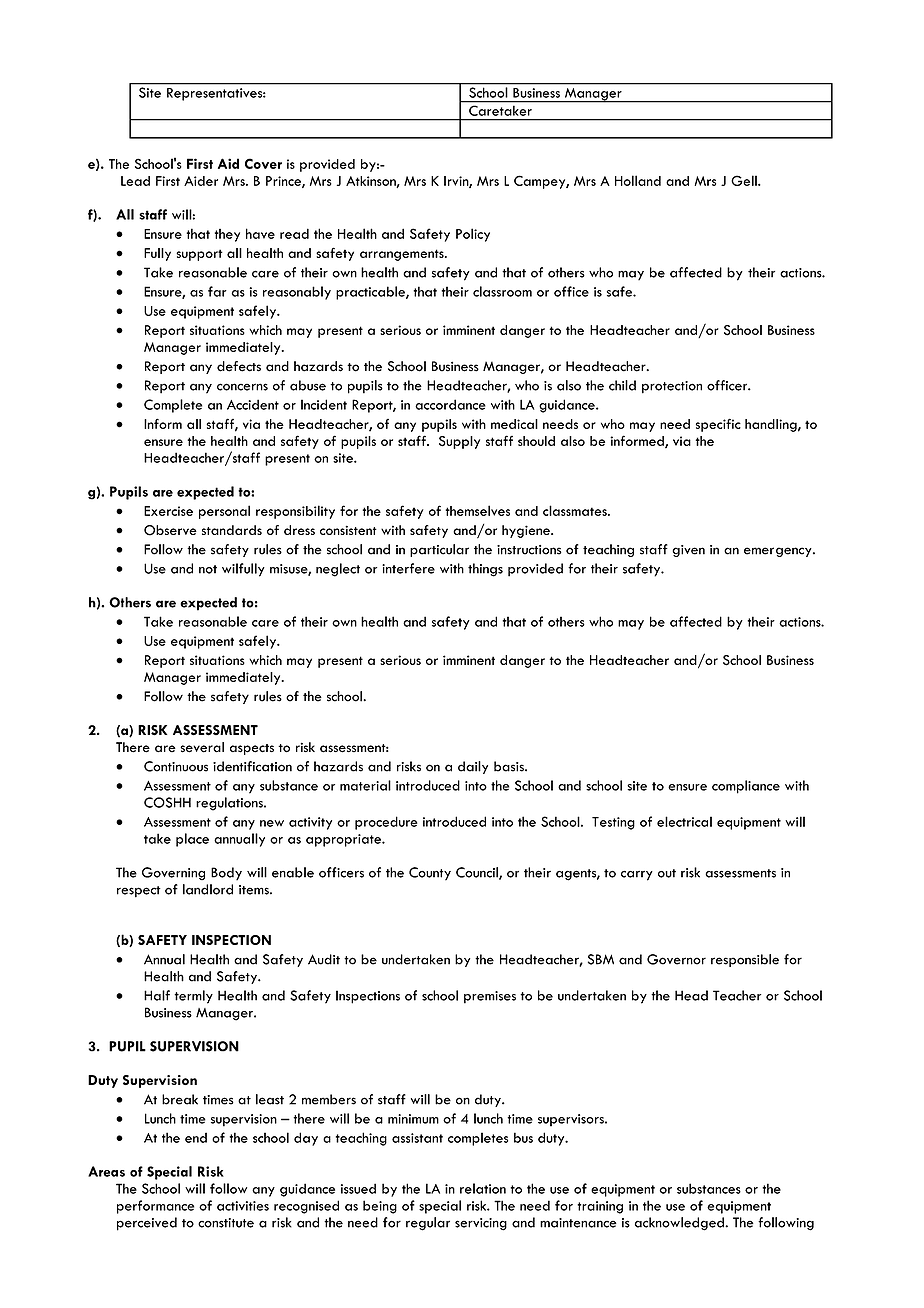  Describe the element at coordinates (155, 1207) in the page. I see `performance` at that location.
